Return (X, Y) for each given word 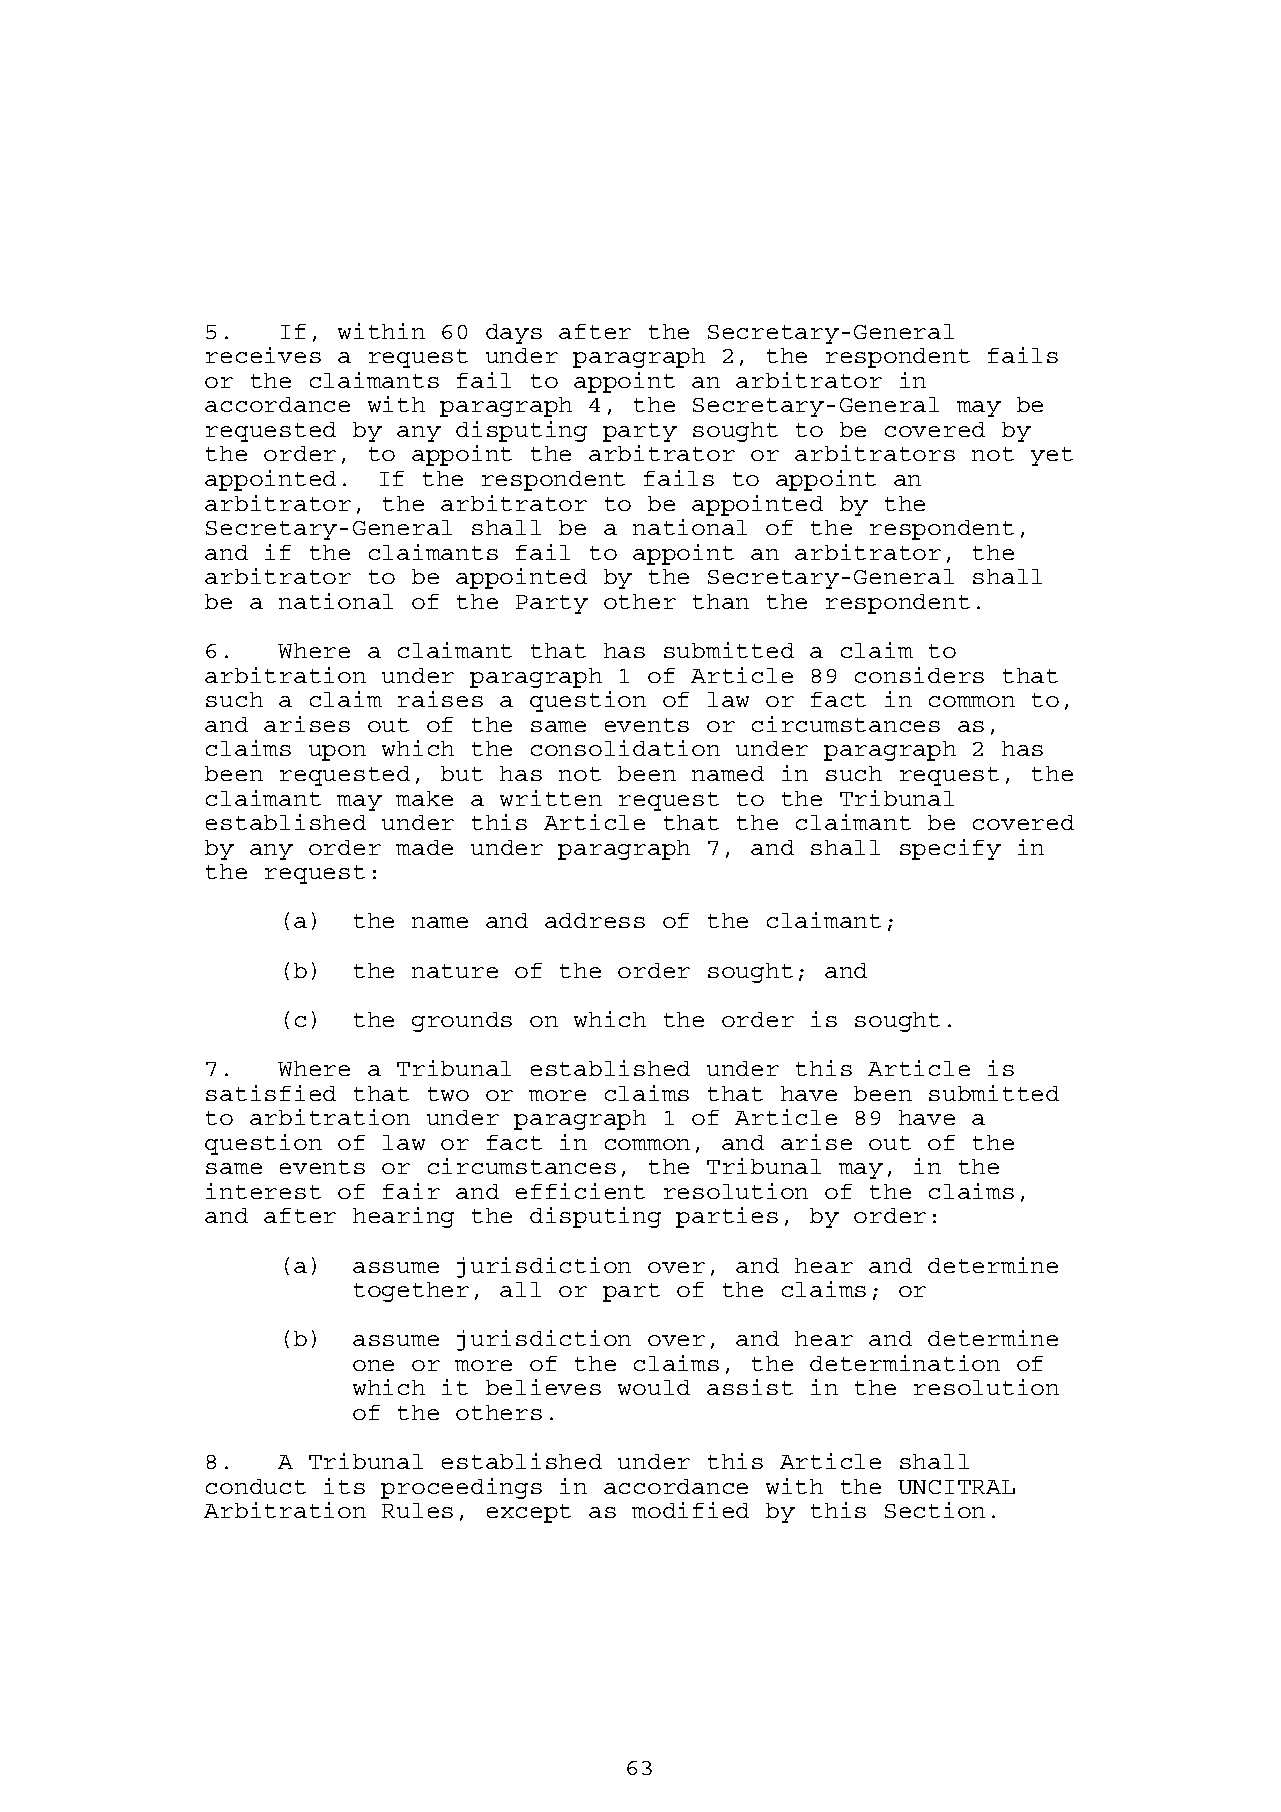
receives (263, 355)
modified (690, 1510)
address (595, 920)
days (514, 334)
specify (950, 849)
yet (1052, 456)
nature (455, 971)
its (344, 1486)
